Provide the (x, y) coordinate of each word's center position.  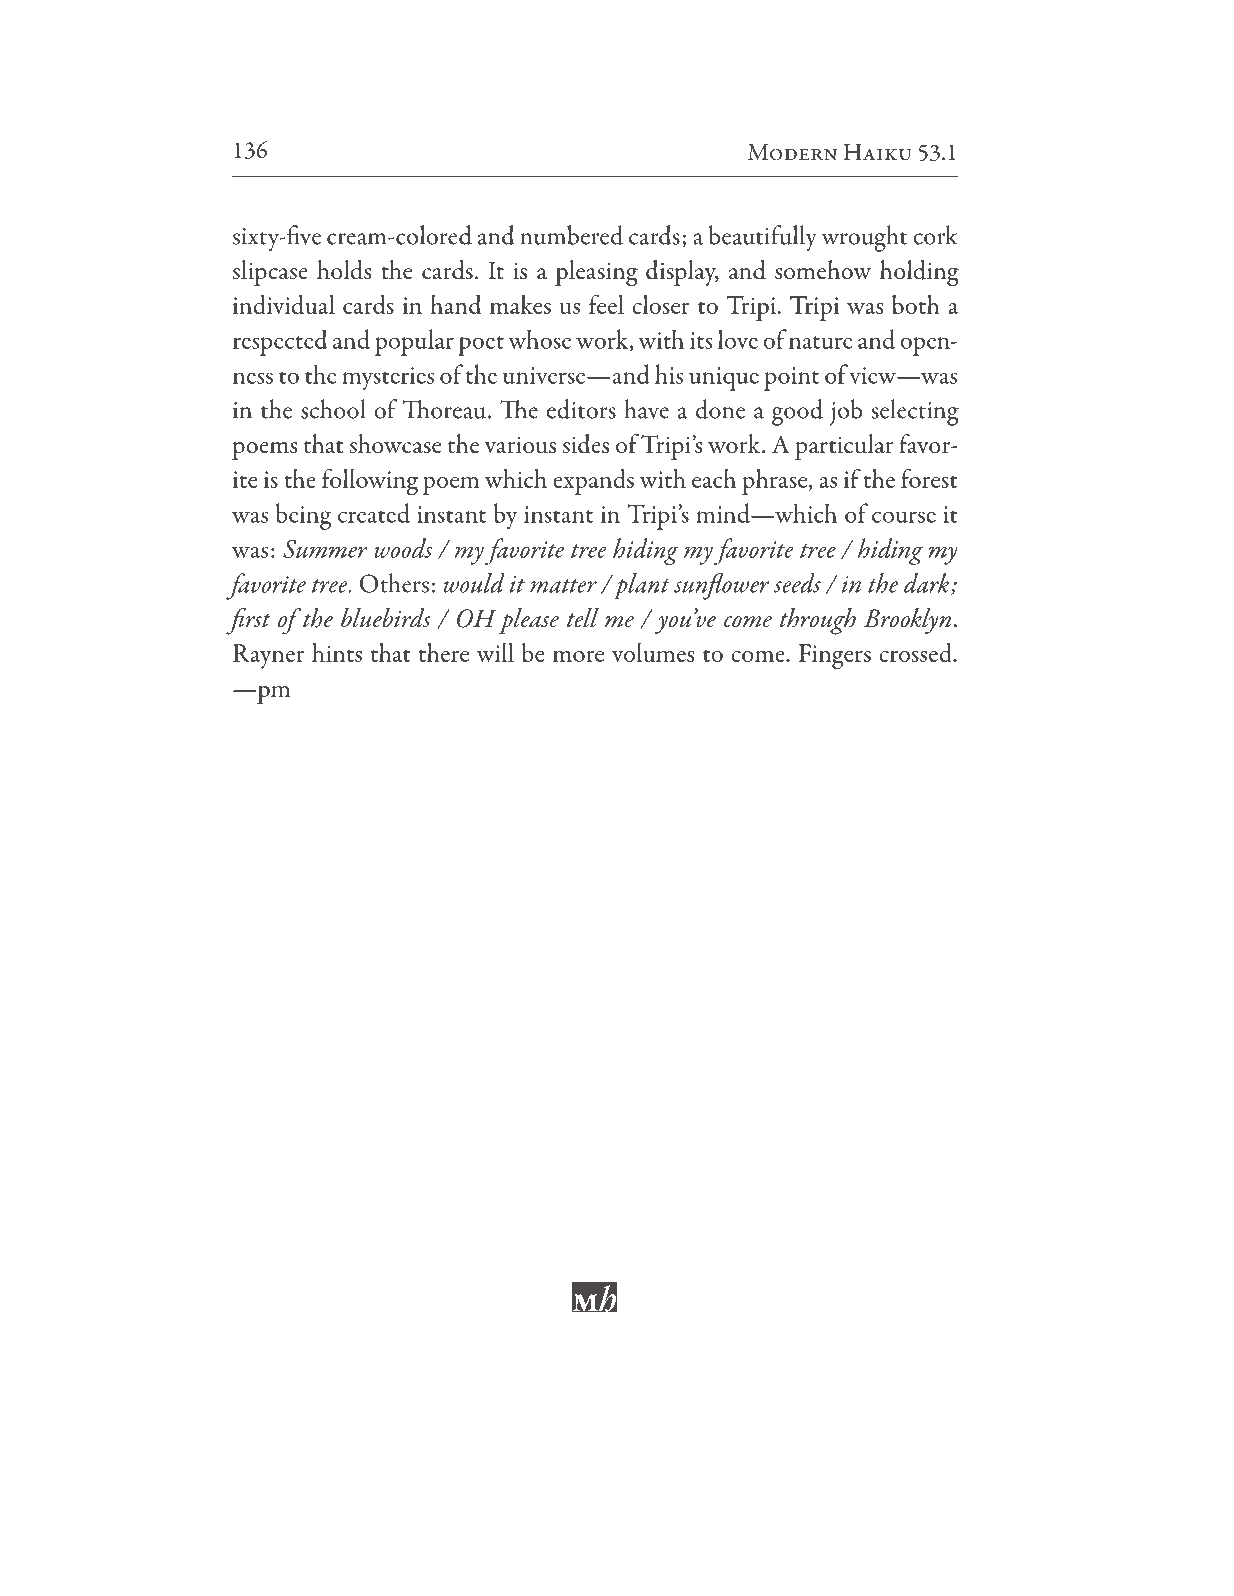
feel (606, 304)
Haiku (878, 152)
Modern (792, 152)
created (374, 513)
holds (344, 270)
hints (337, 652)
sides (586, 444)
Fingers (835, 656)
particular (844, 447)
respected (280, 342)
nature (820, 342)
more (578, 656)
